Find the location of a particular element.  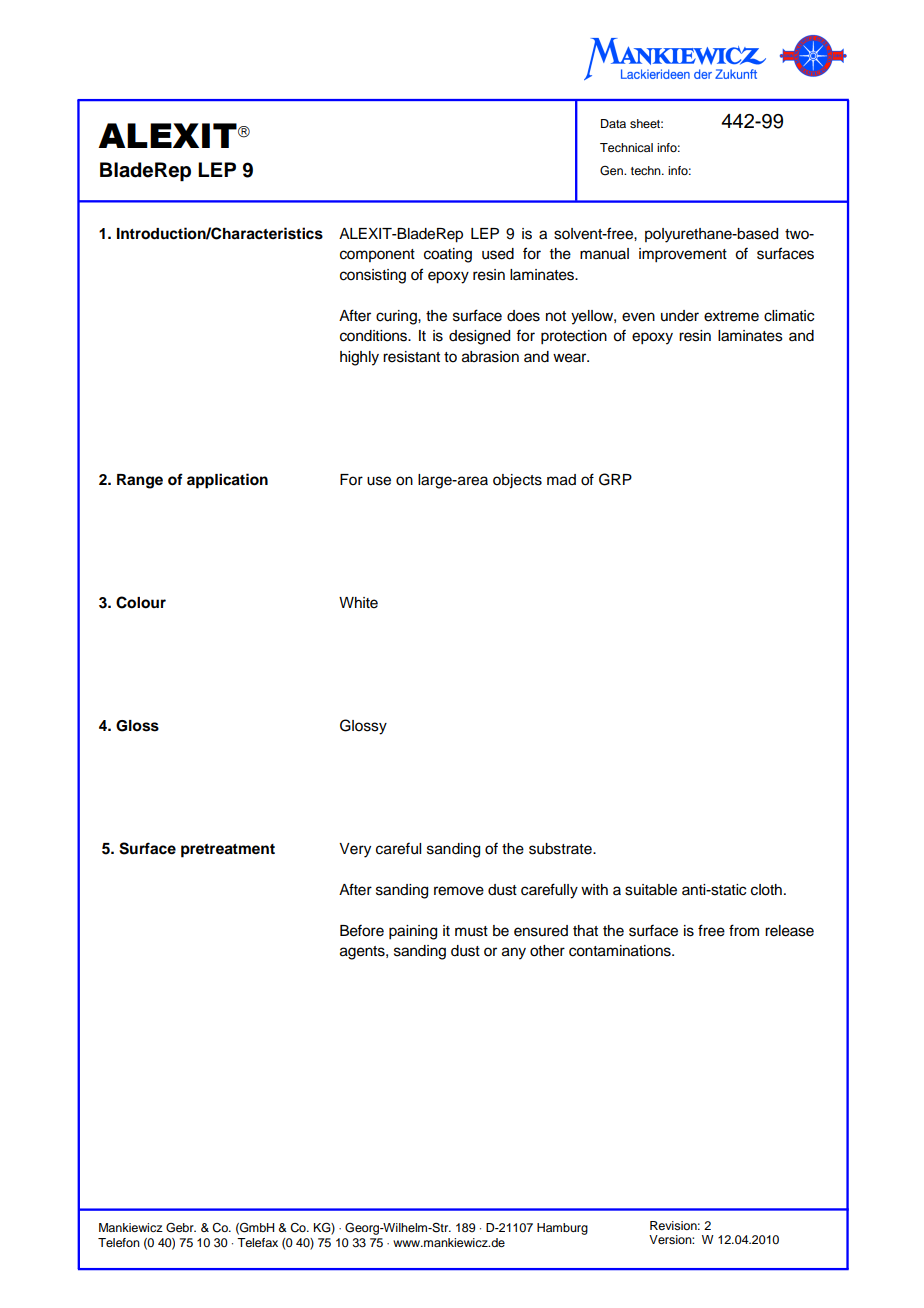

Telefon is located at coordinates (119, 1242).
